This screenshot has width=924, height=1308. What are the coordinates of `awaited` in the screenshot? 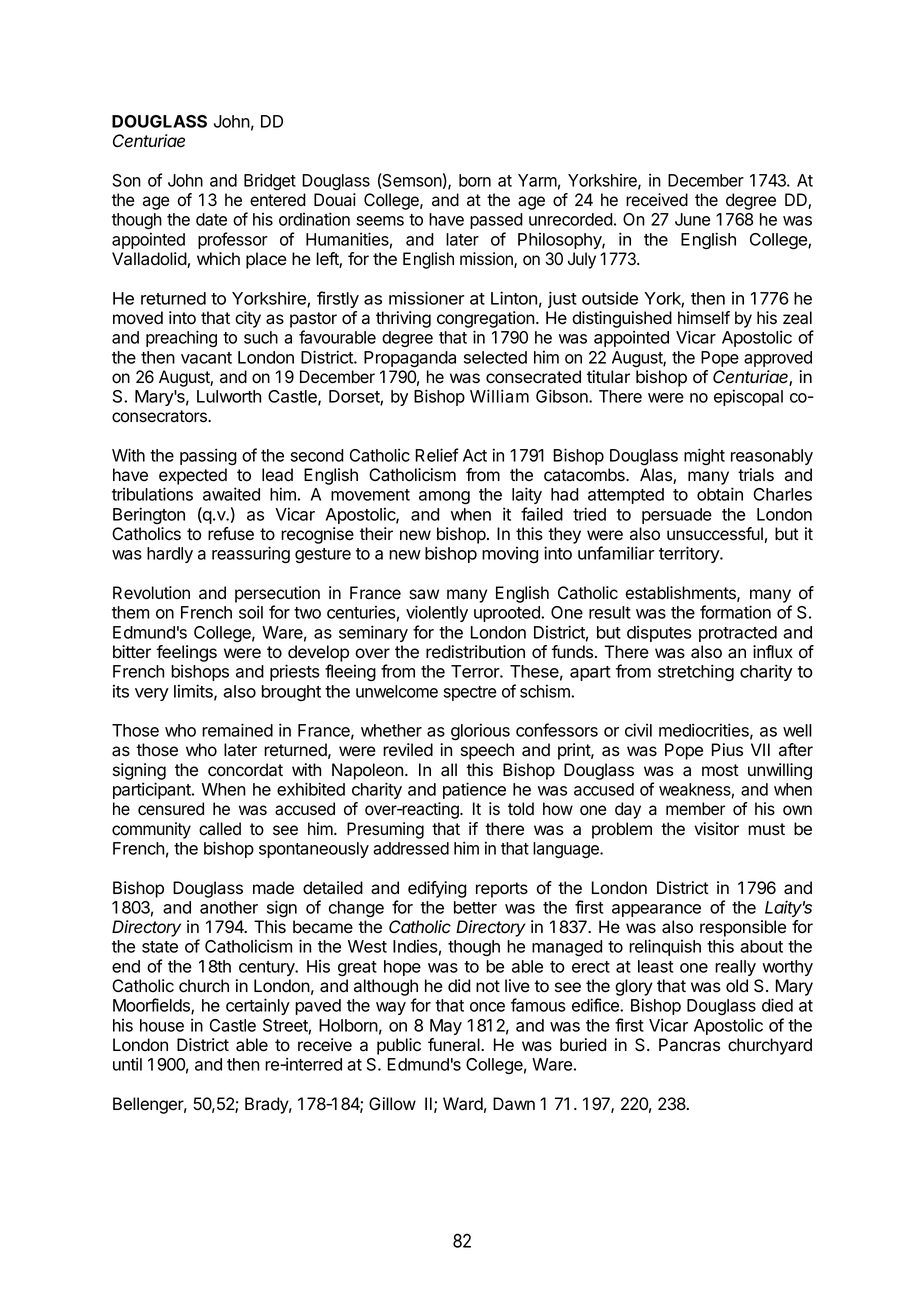 It's located at (231, 494).
